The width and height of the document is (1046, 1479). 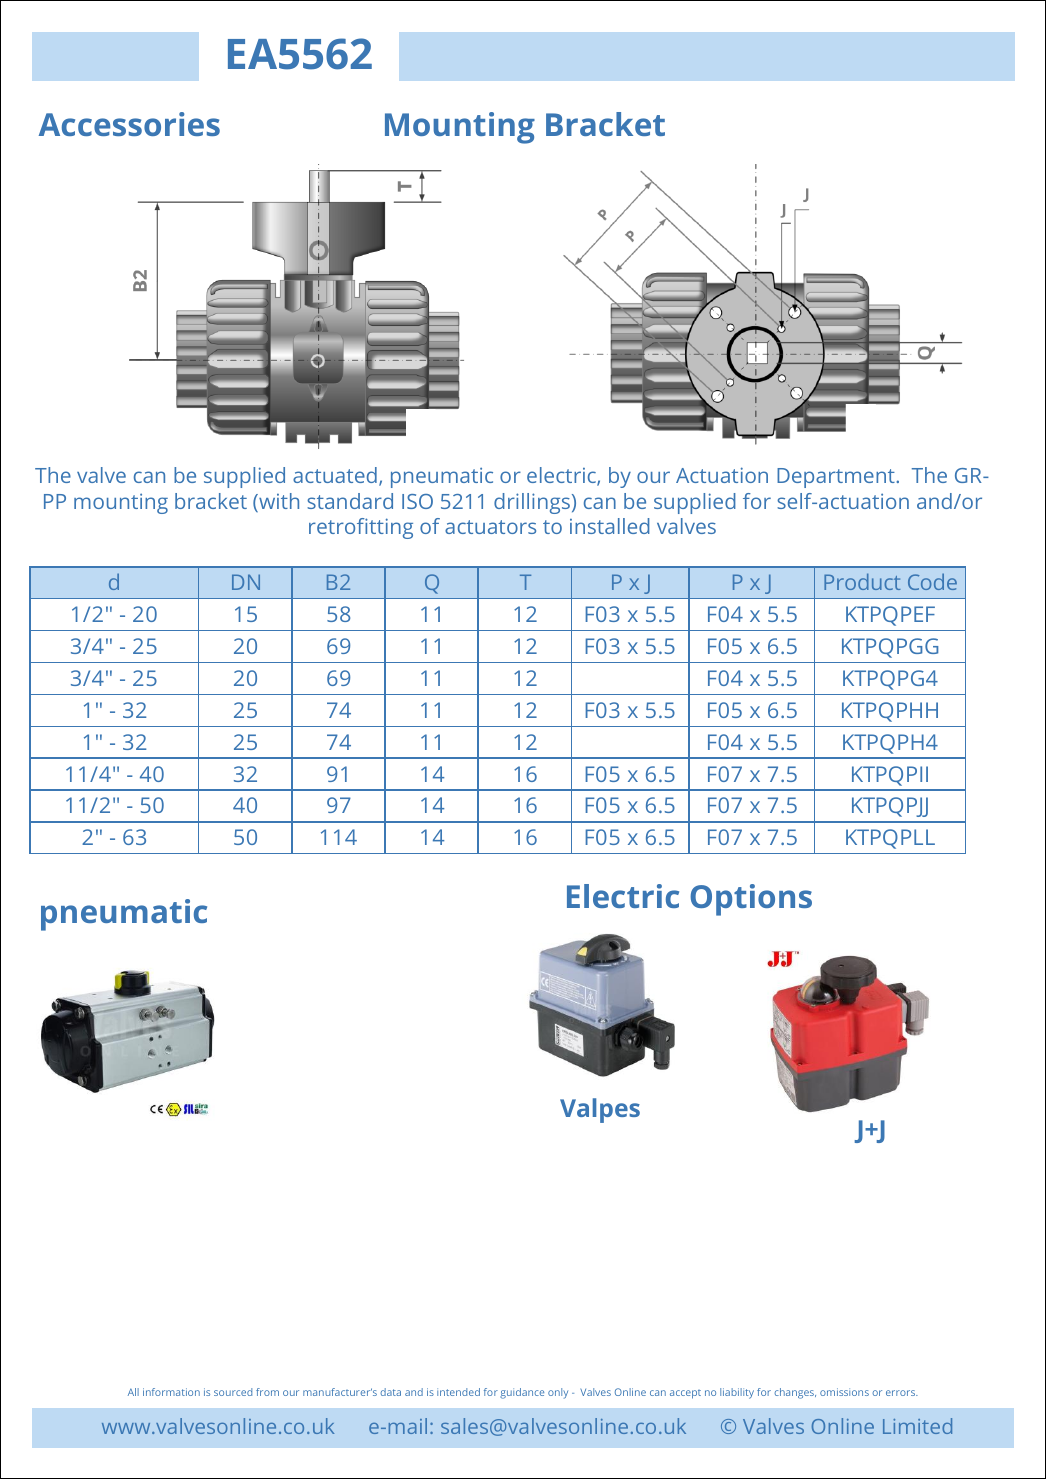 What do you see at coordinates (837, 478) in the document?
I see `Department` at bounding box center [837, 478].
